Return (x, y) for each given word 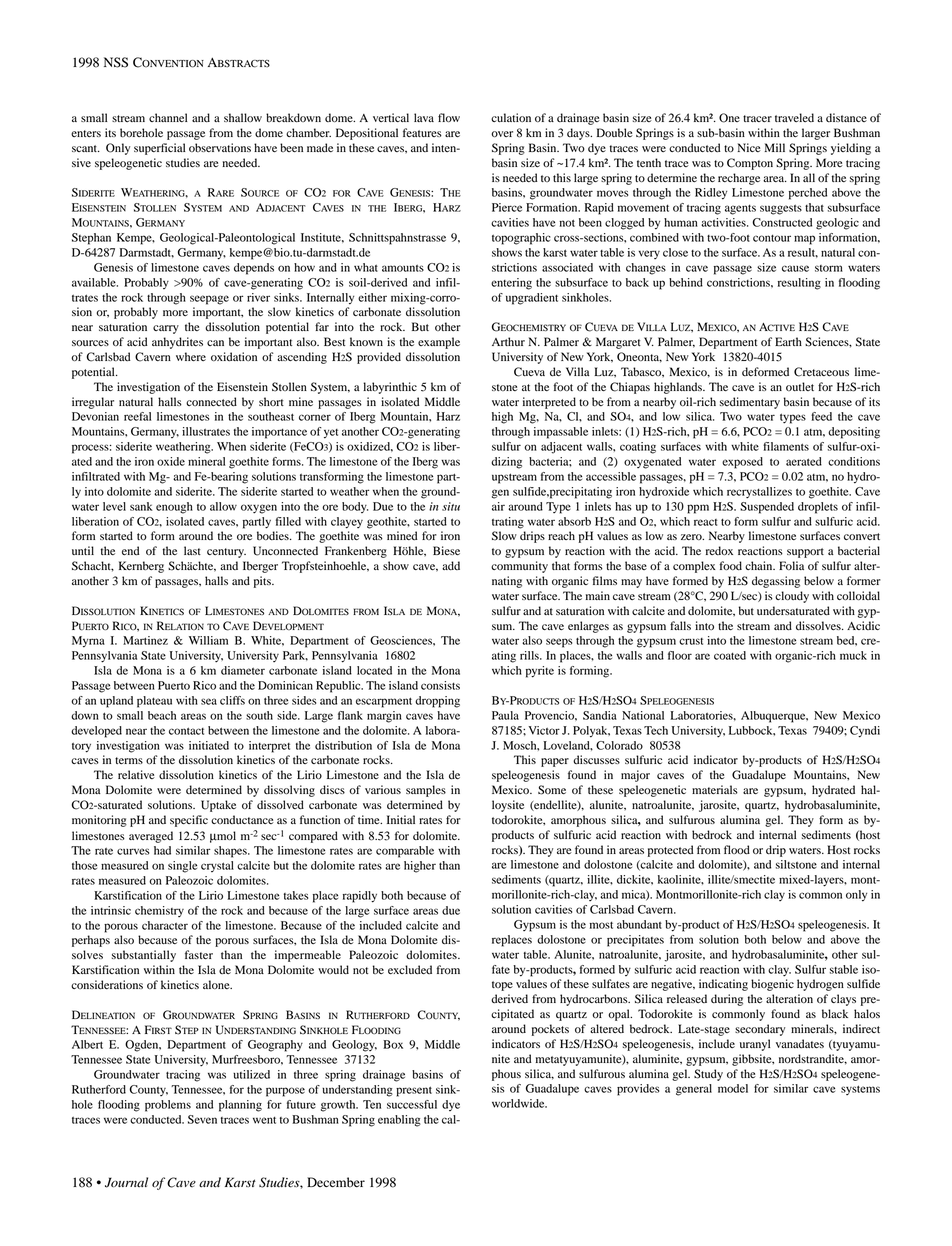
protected (671, 851)
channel (168, 117)
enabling (399, 1121)
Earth (788, 341)
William (208, 640)
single (182, 867)
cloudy (792, 597)
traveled (794, 117)
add (451, 566)
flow (449, 117)
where (191, 356)
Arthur (508, 341)
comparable (405, 852)
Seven (202, 1119)
